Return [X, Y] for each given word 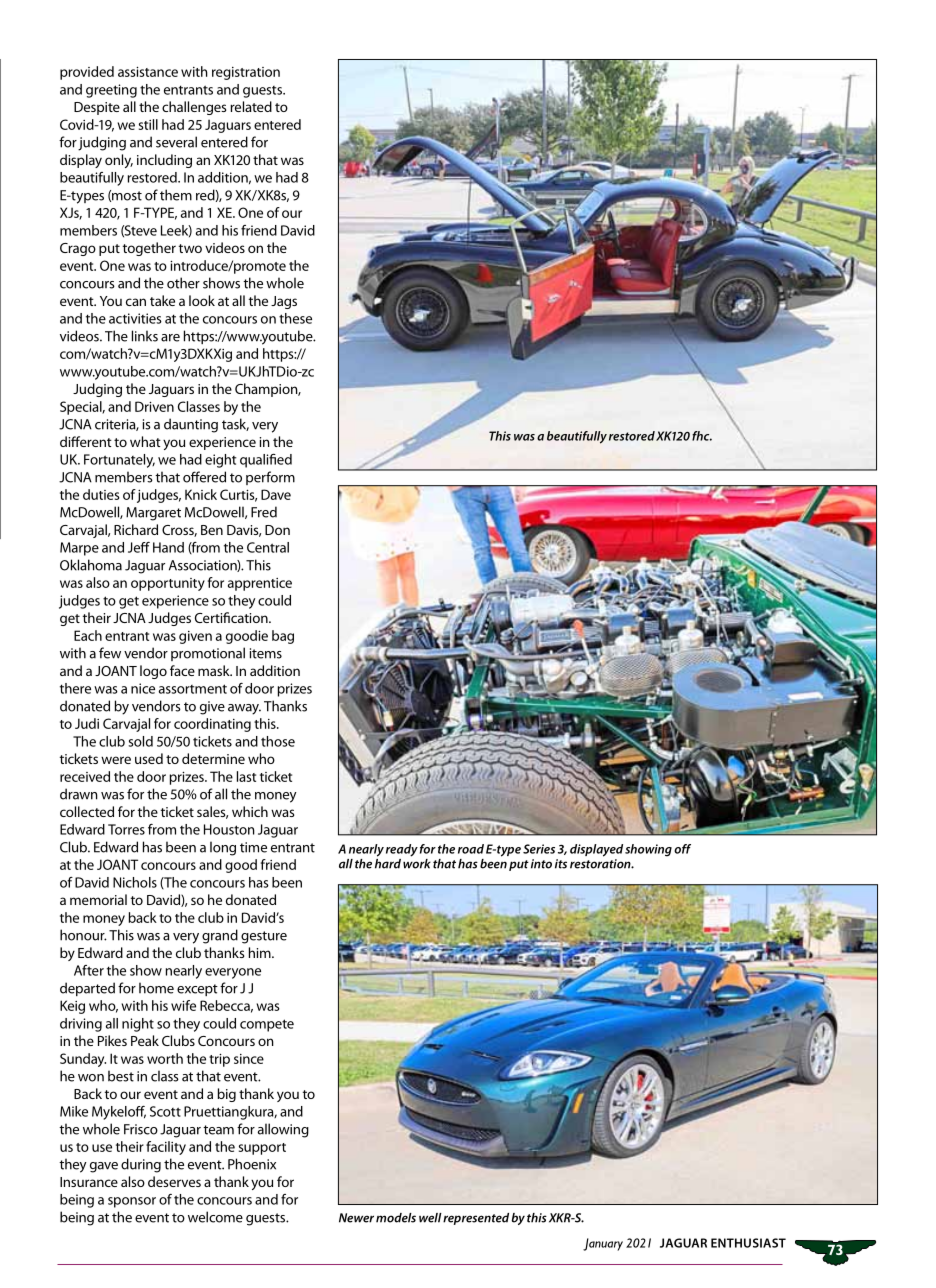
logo [153, 672]
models [396, 1218]
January [603, 1244]
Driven [154, 406]
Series [539, 849]
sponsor [132, 1202]
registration [246, 73]
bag [283, 637]
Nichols [135, 882]
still [148, 124]
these [295, 318]
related [251, 106]
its [561, 864]
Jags [284, 302]
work [417, 862]
